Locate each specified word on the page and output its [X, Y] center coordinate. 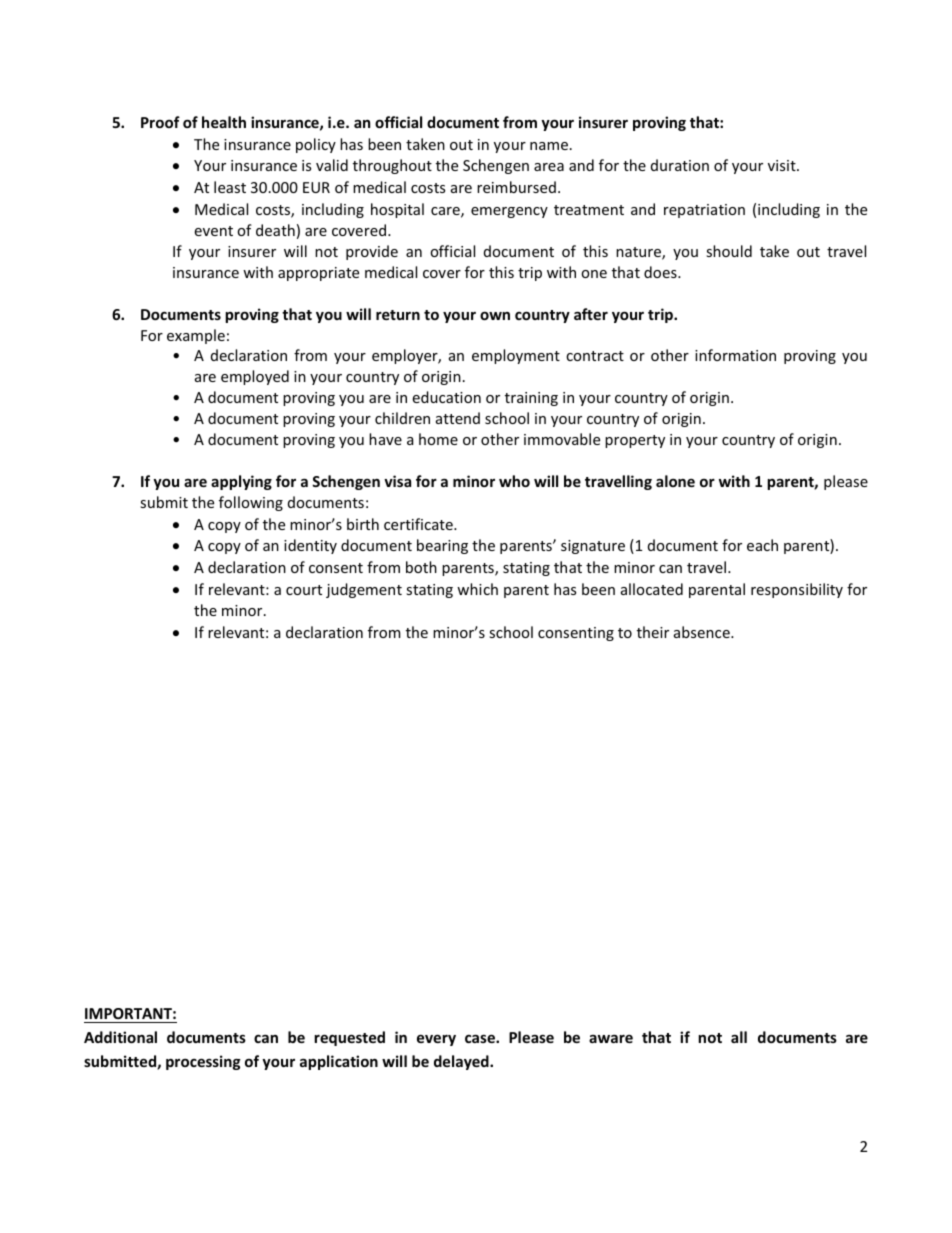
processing [203, 1062]
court [304, 590]
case [481, 1038]
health [224, 122]
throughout [392, 166]
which [477, 589]
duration [680, 165]
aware [611, 1039]
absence [703, 632]
